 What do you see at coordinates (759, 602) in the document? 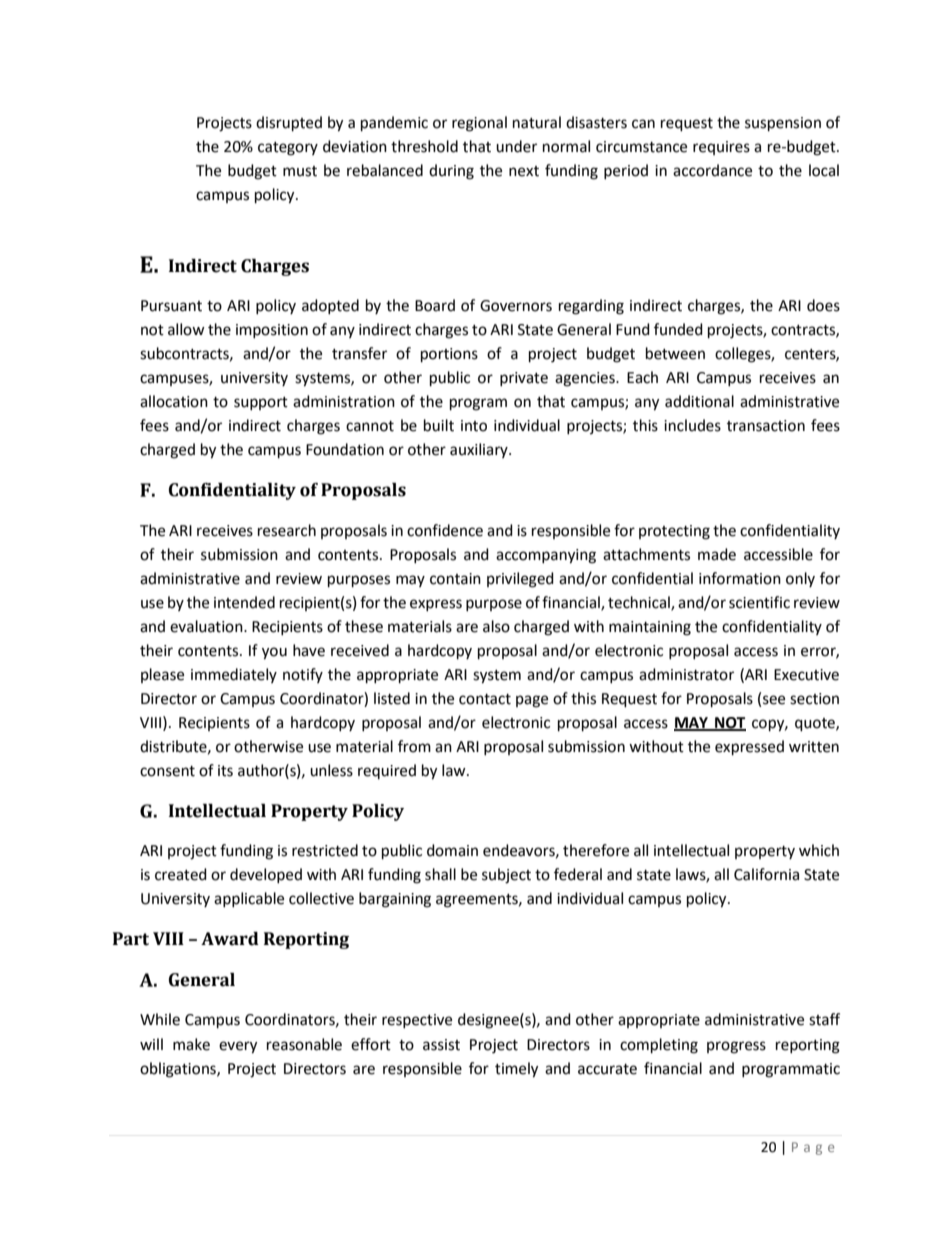
I see `scientific` at bounding box center [759, 602].
